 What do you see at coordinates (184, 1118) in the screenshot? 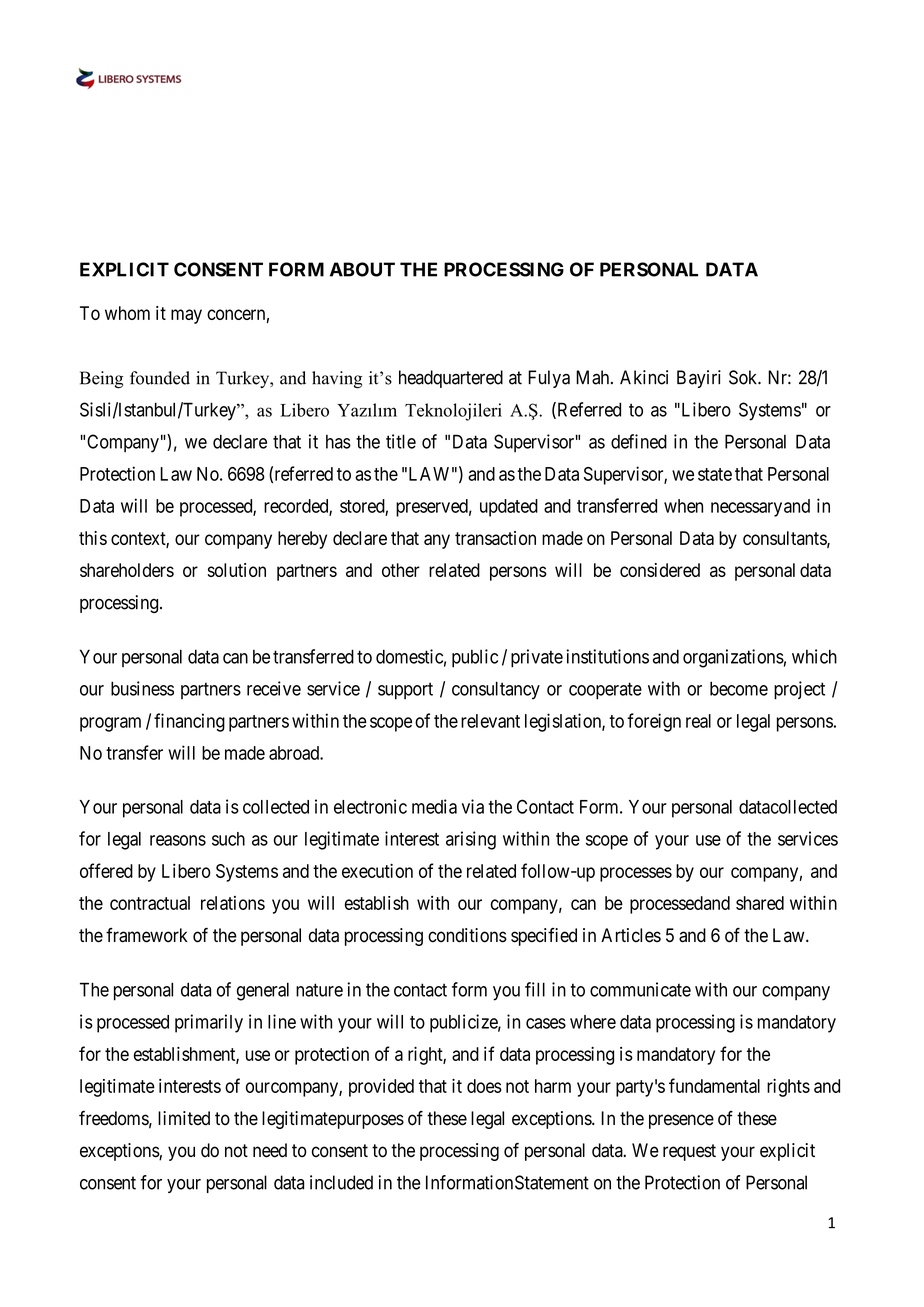
I see `limited` at bounding box center [184, 1118].
